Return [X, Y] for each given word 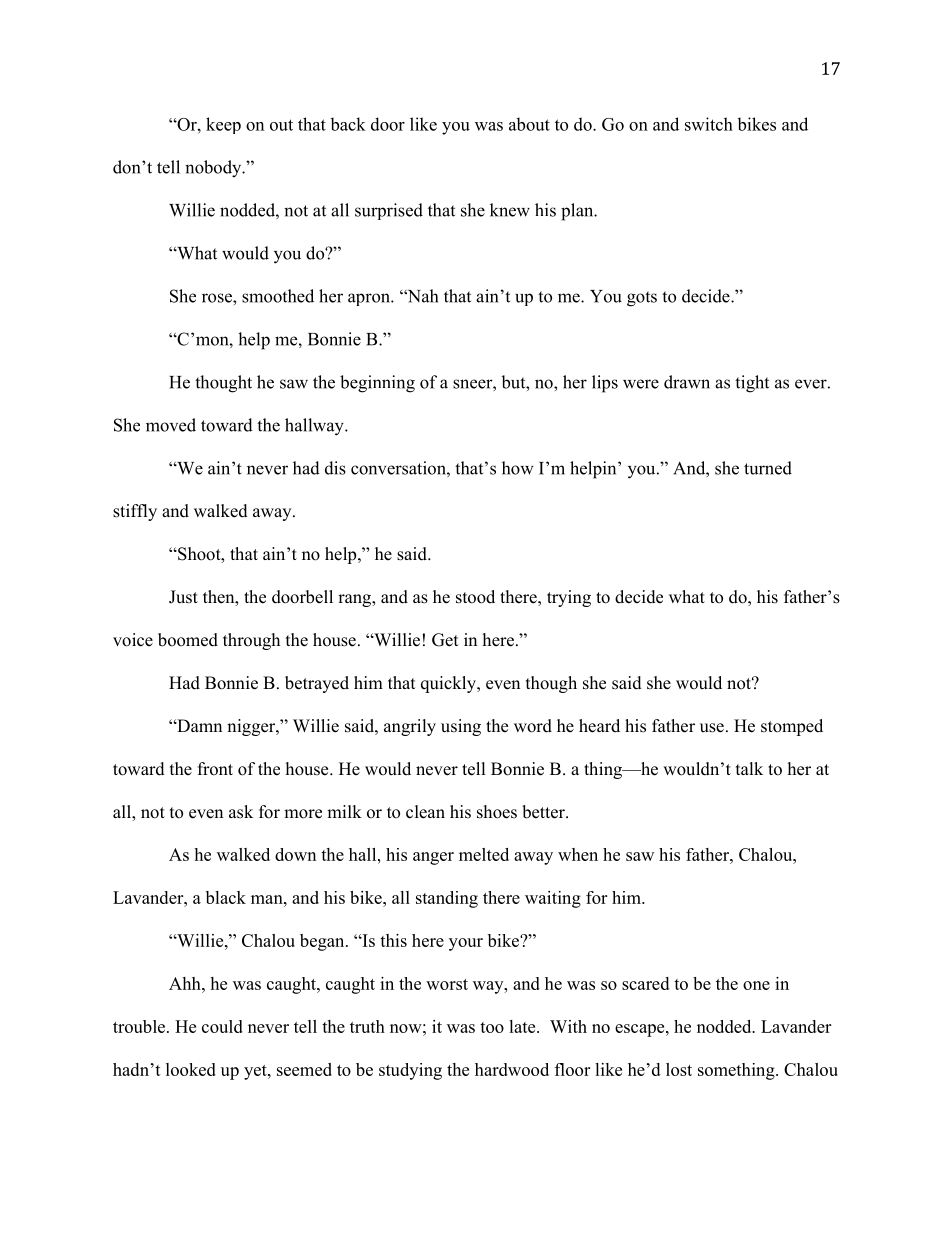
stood [475, 597]
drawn [687, 382]
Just [183, 597]
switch [709, 124]
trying [569, 598]
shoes [497, 812]
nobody [214, 169]
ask [241, 812]
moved [171, 425]
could [222, 1026]
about [529, 124]
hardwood [512, 1069]
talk [749, 768]
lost [679, 1069]
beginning [377, 384]
